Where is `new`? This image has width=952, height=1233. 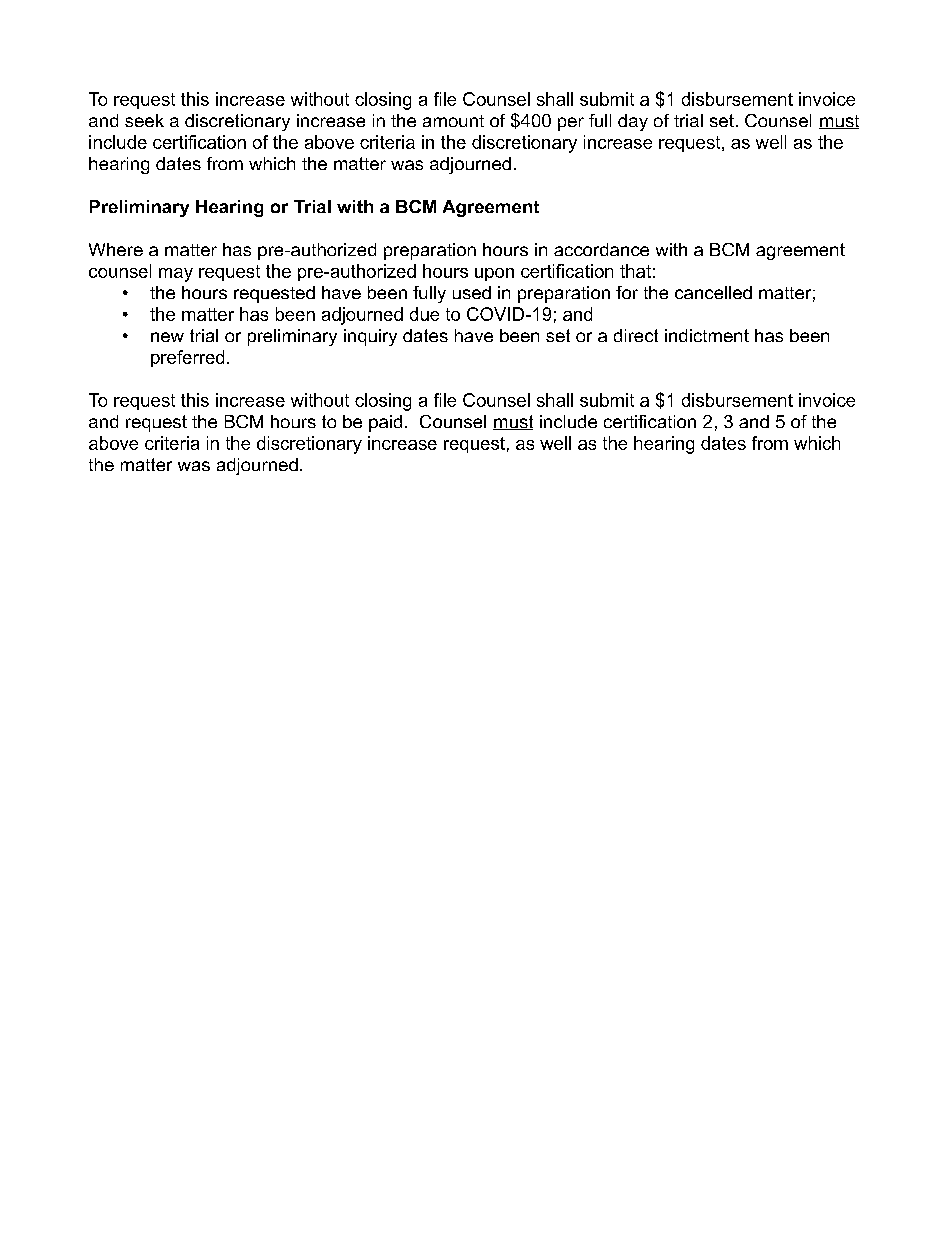 new is located at coordinates (167, 337).
